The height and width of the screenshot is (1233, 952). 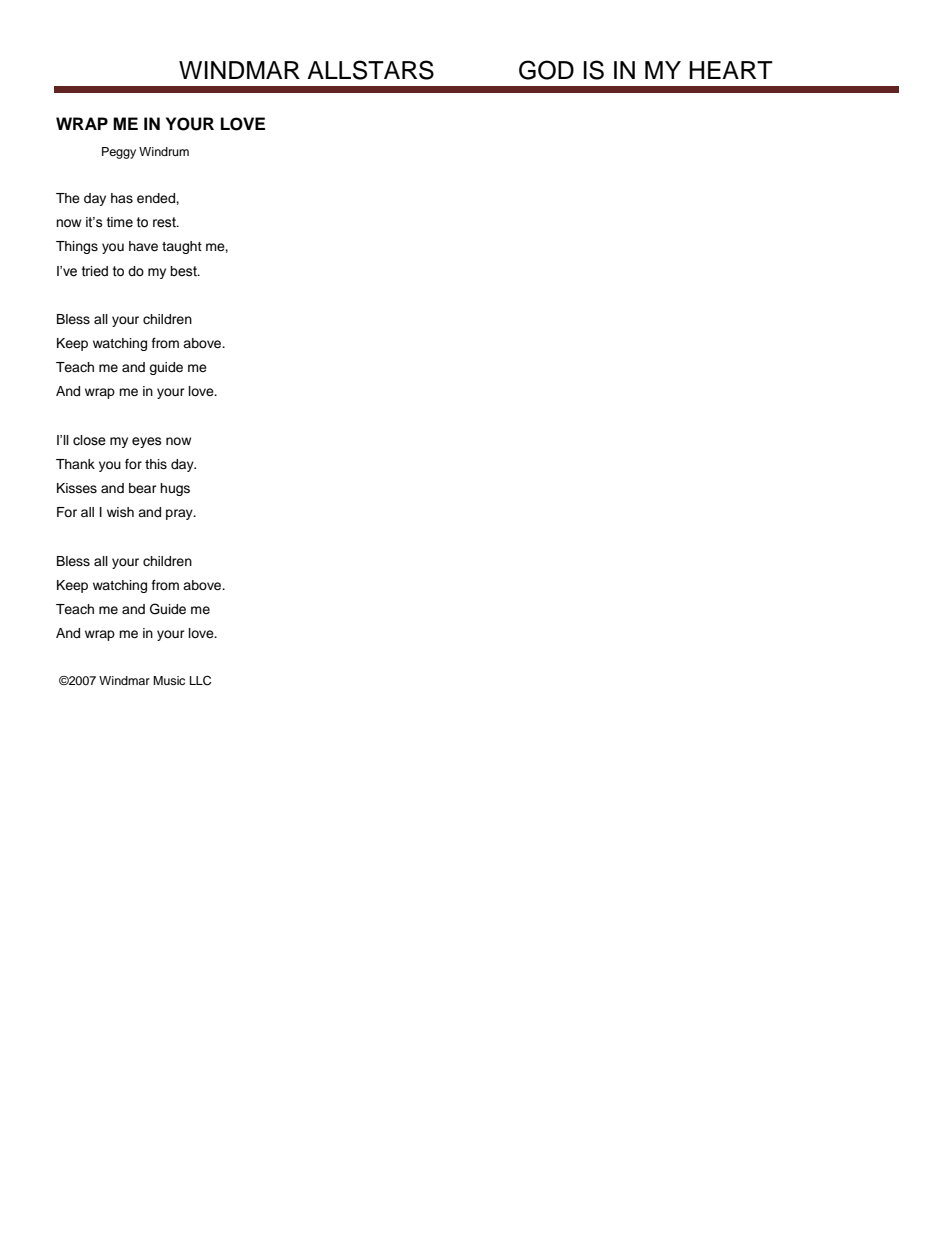 I want to click on pray, so click(x=180, y=514).
